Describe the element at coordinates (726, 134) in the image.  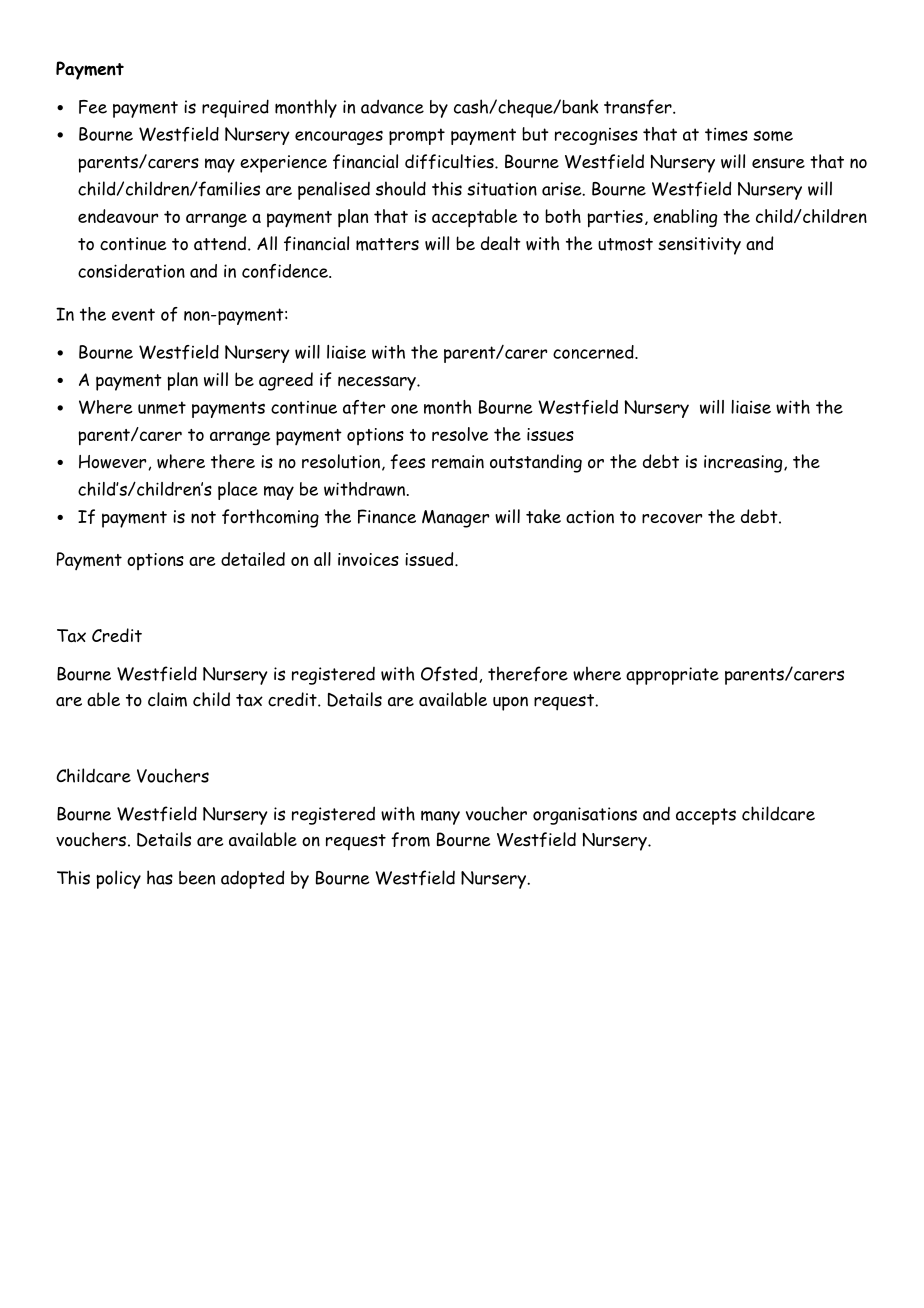
I see `times` at that location.
